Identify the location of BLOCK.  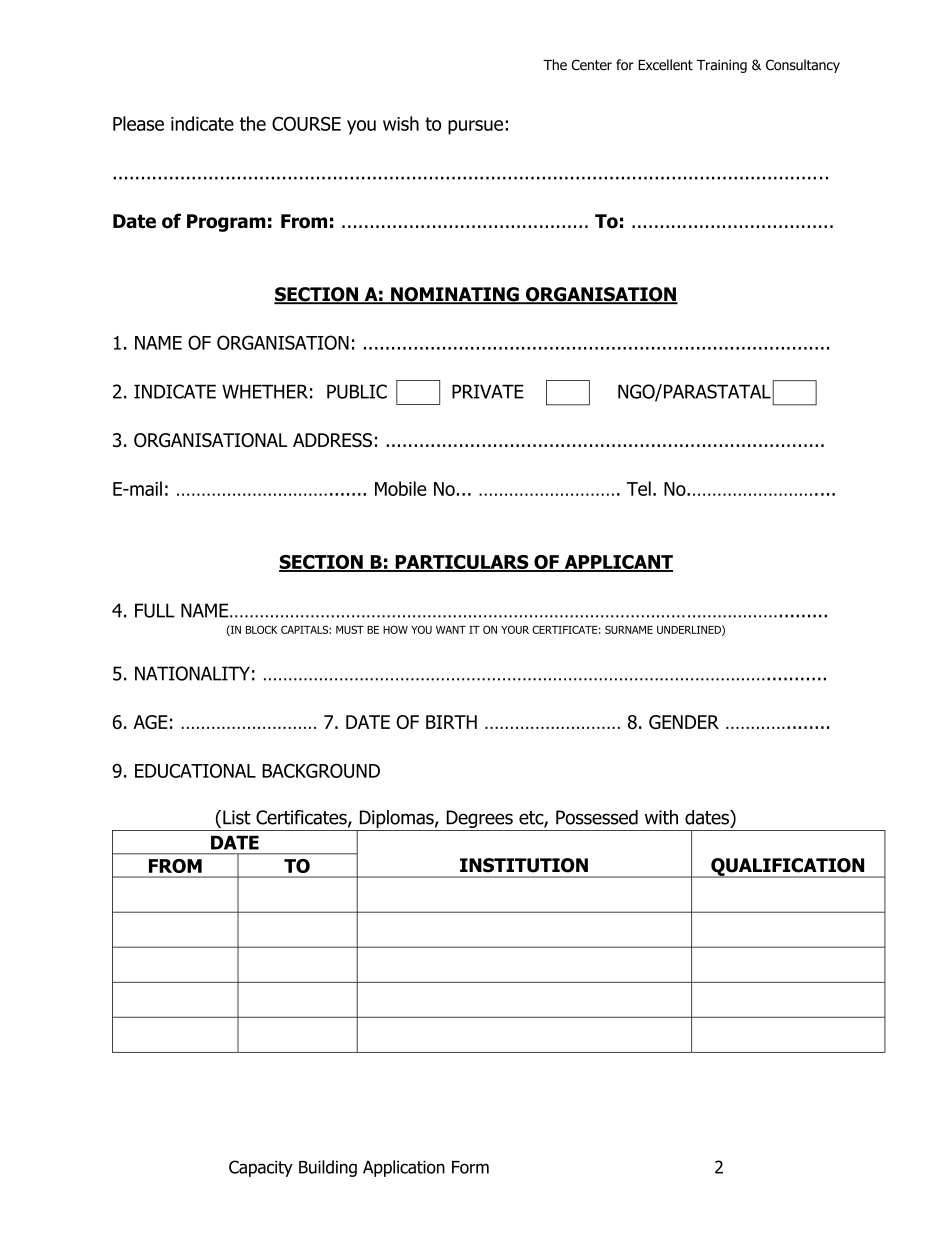
(261, 629).
